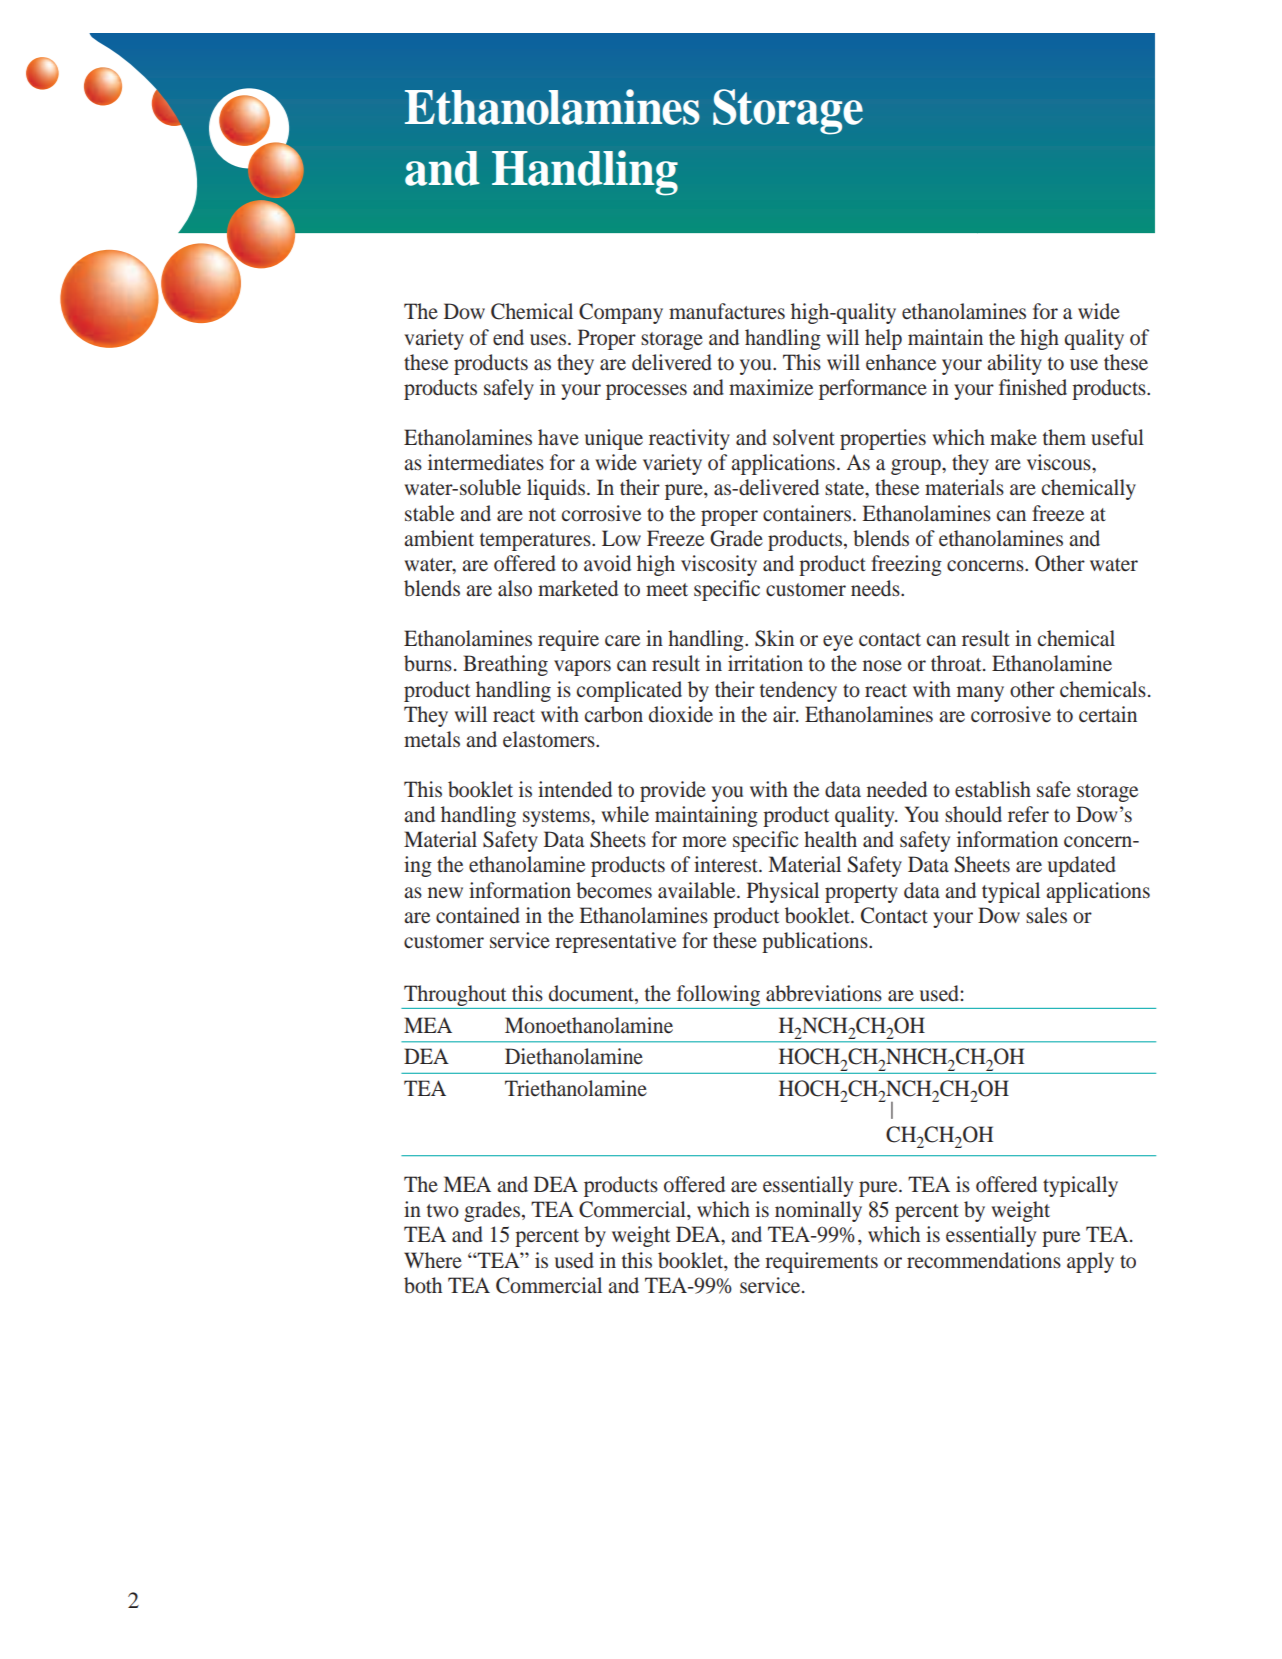 This screenshot has height=1659, width=1282. What do you see at coordinates (1014, 364) in the screenshot?
I see `ability` at bounding box center [1014, 364].
